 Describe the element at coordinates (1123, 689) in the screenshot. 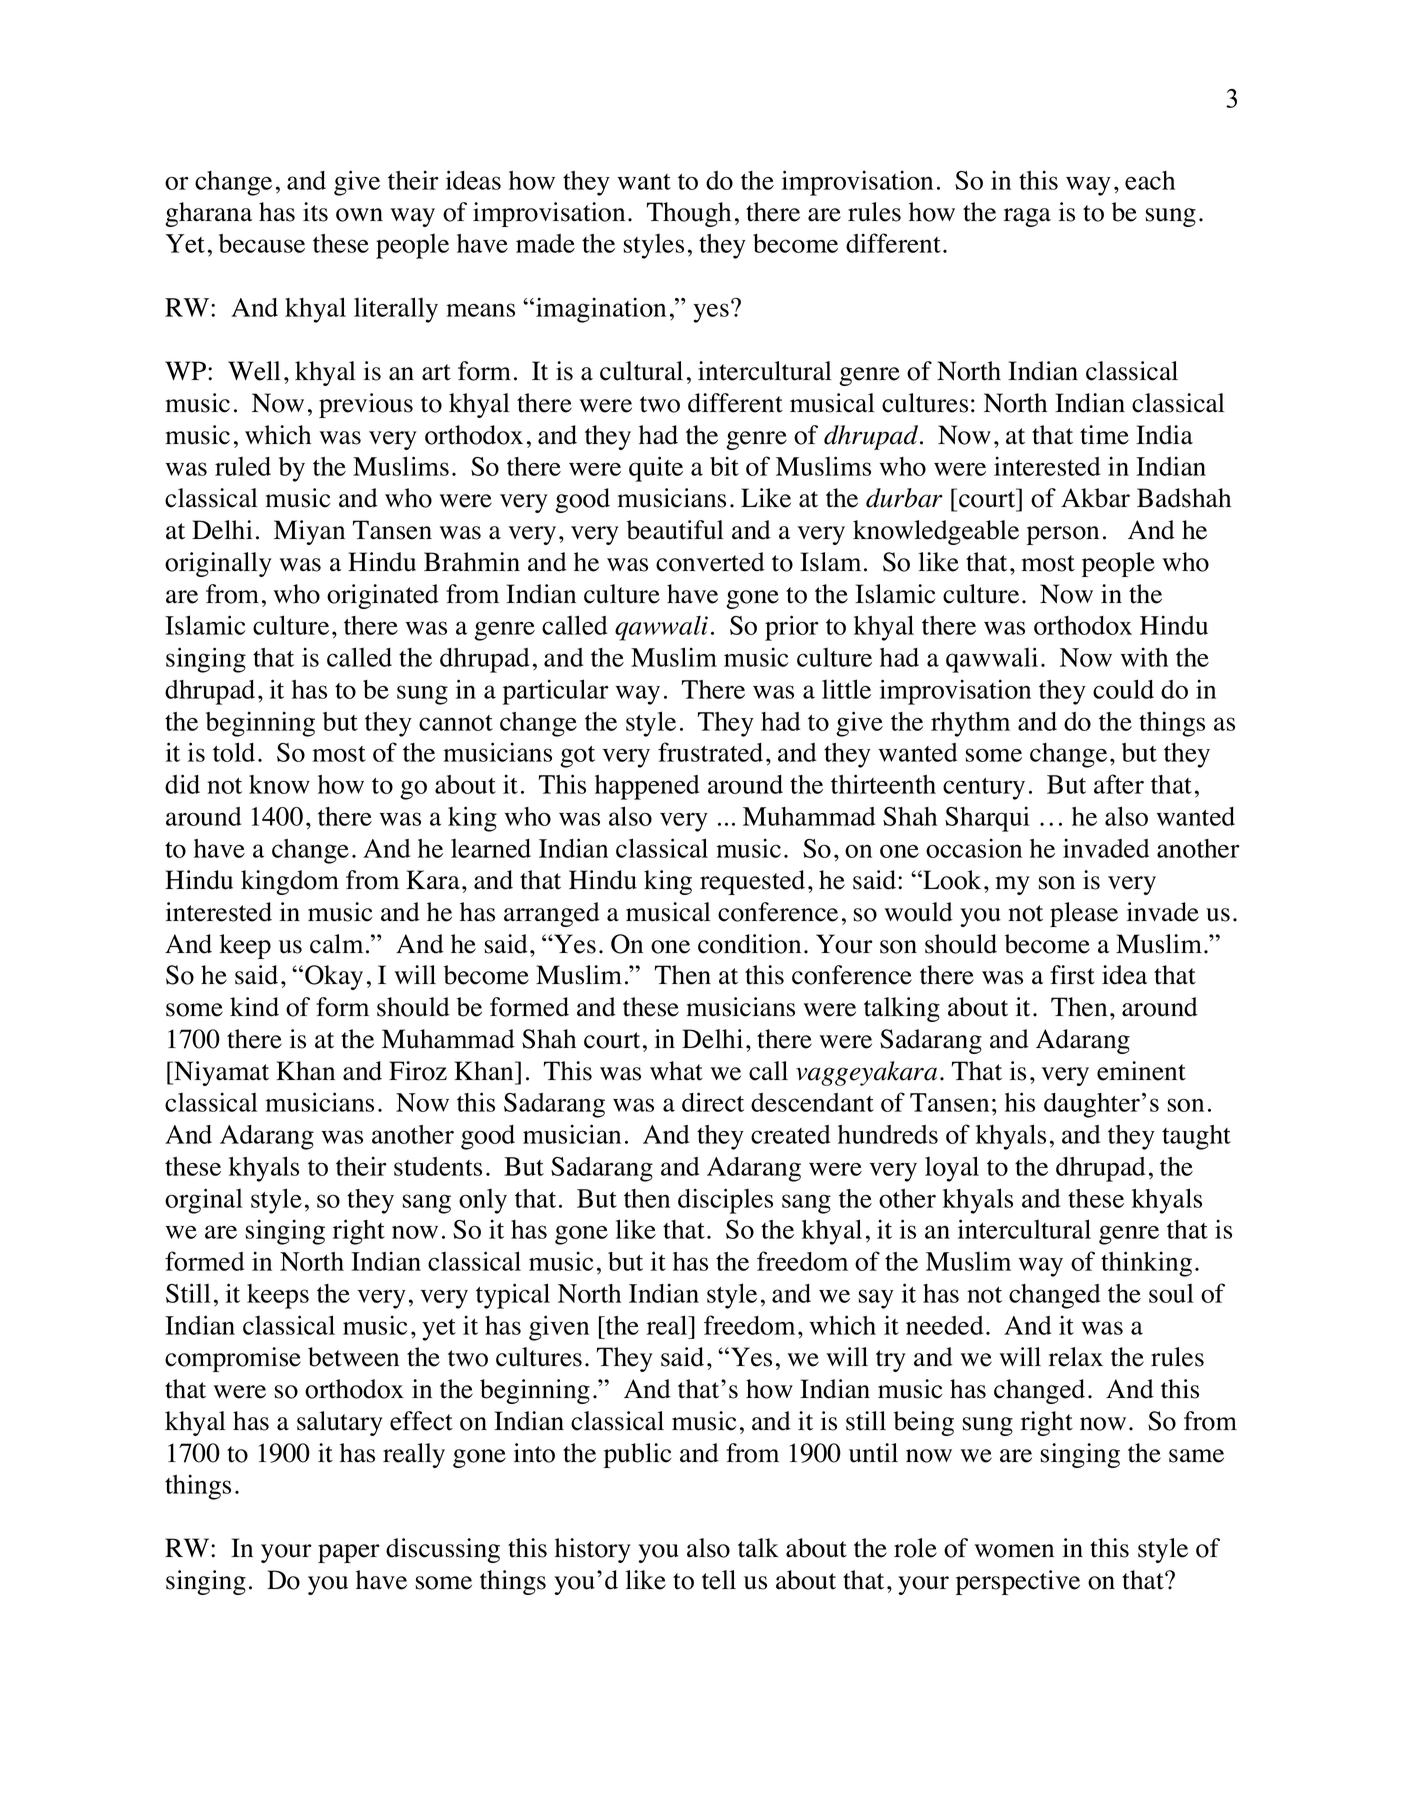

I see `could` at that location.
